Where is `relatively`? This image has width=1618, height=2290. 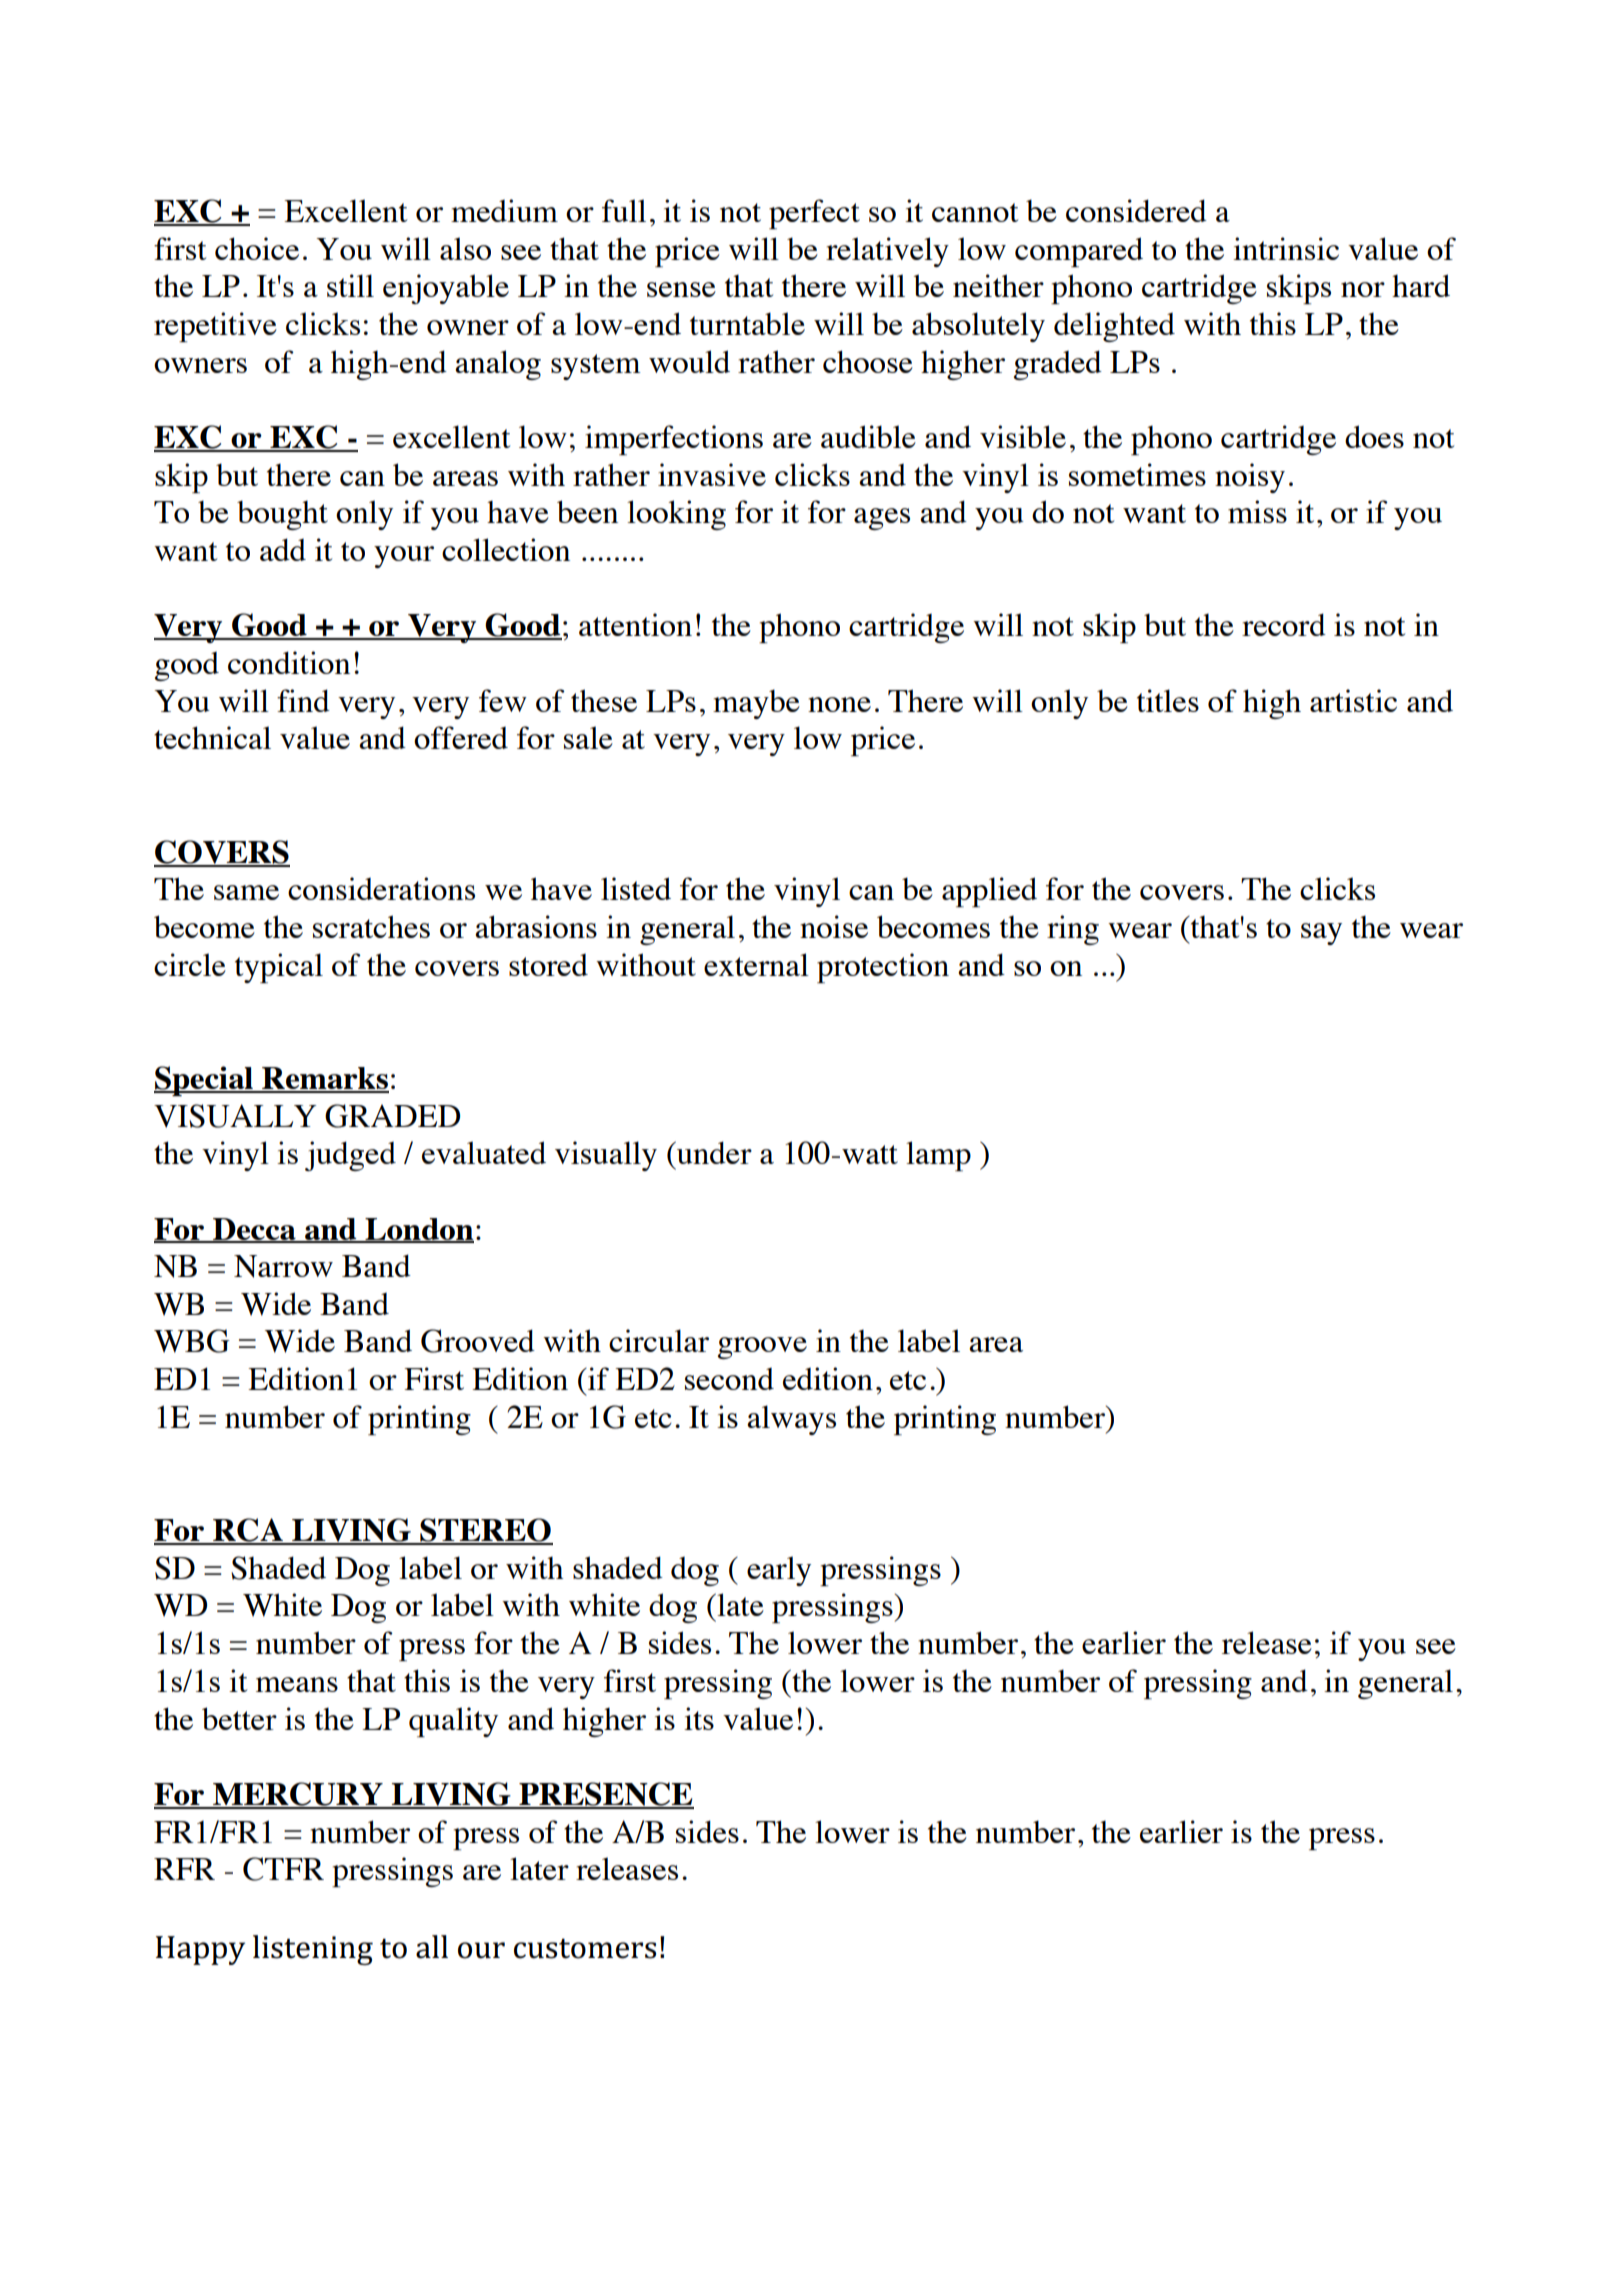
relatively is located at coordinates (887, 252).
